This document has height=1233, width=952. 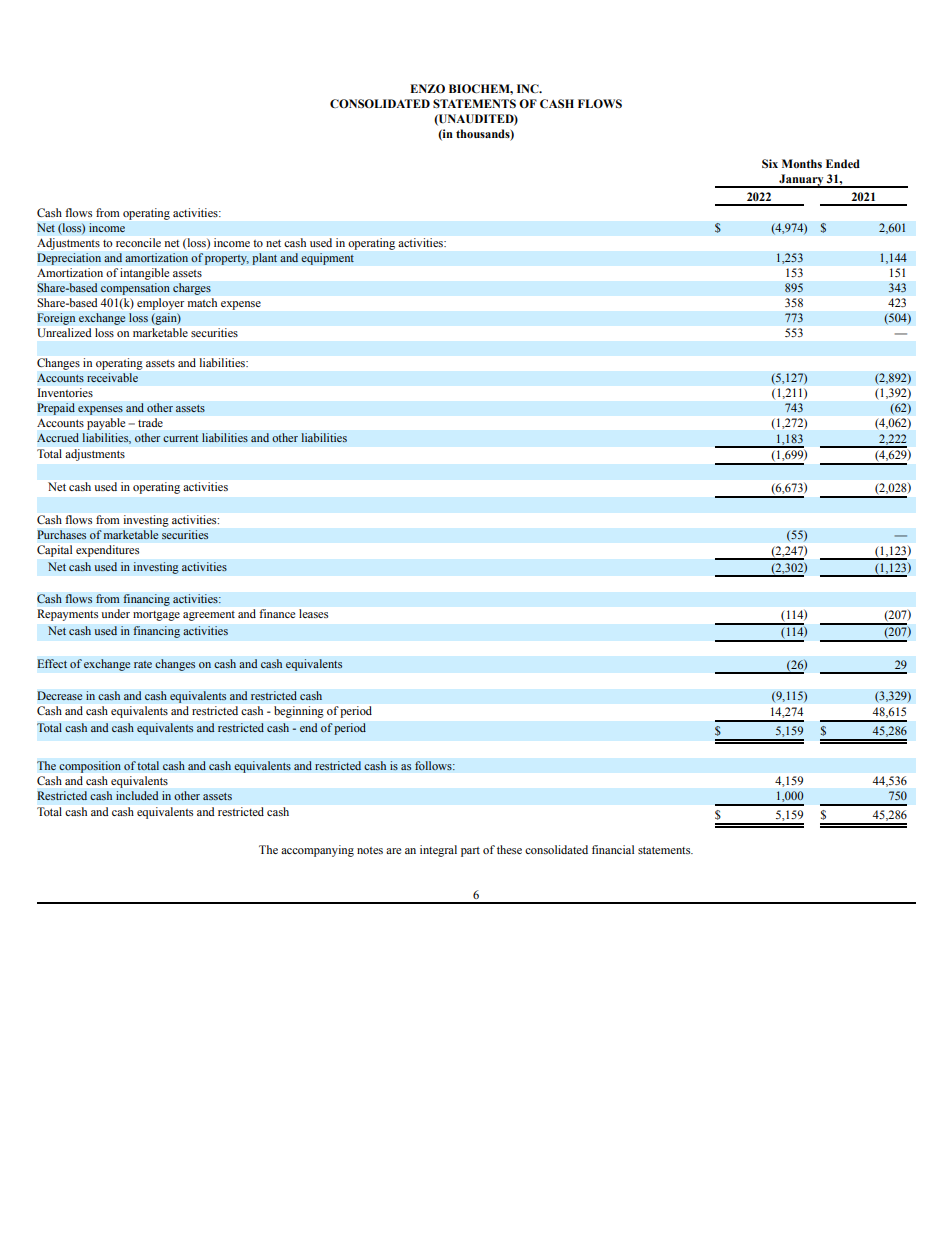 I want to click on Six, so click(x=770, y=163).
